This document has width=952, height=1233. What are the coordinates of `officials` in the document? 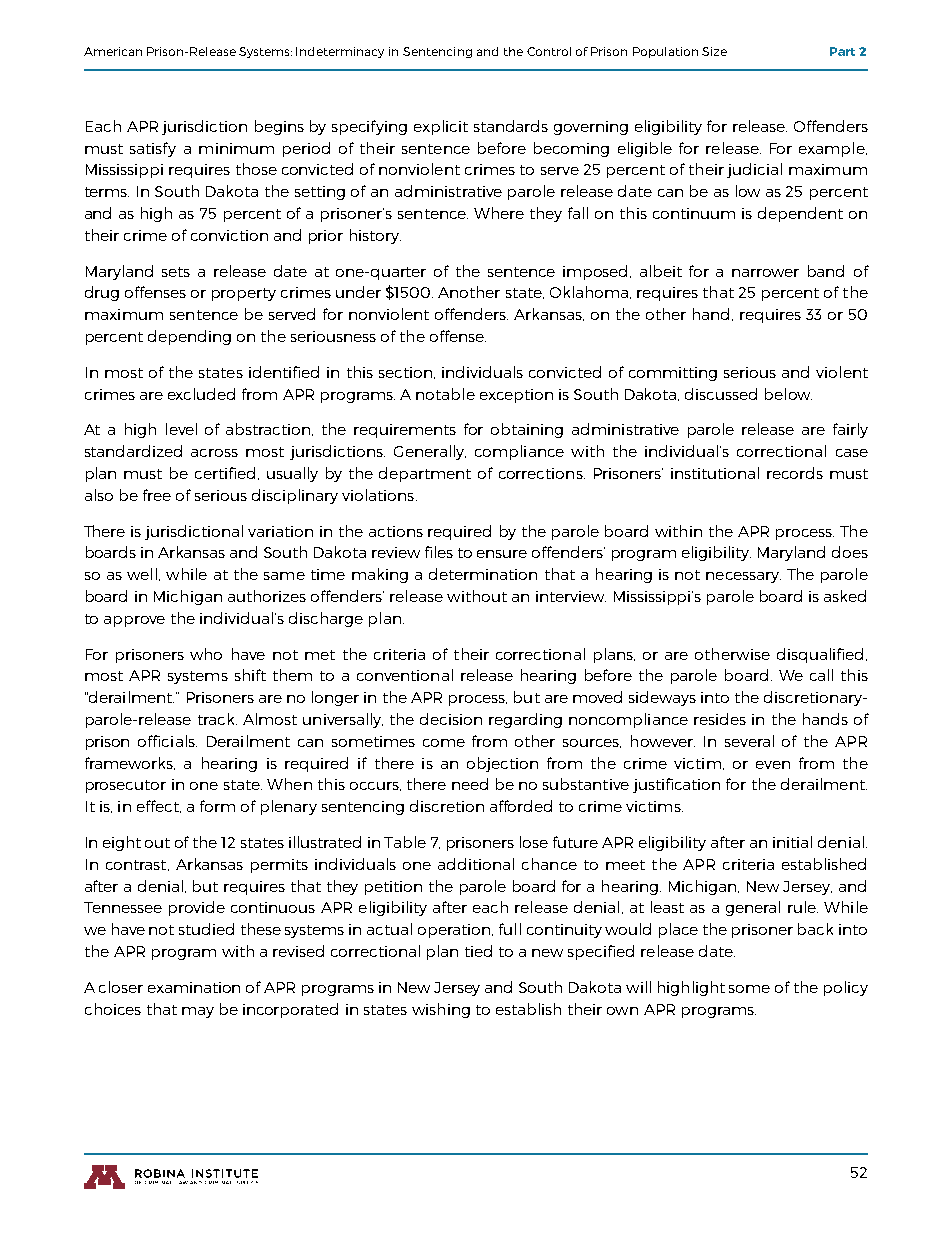 It's located at (167, 741).
